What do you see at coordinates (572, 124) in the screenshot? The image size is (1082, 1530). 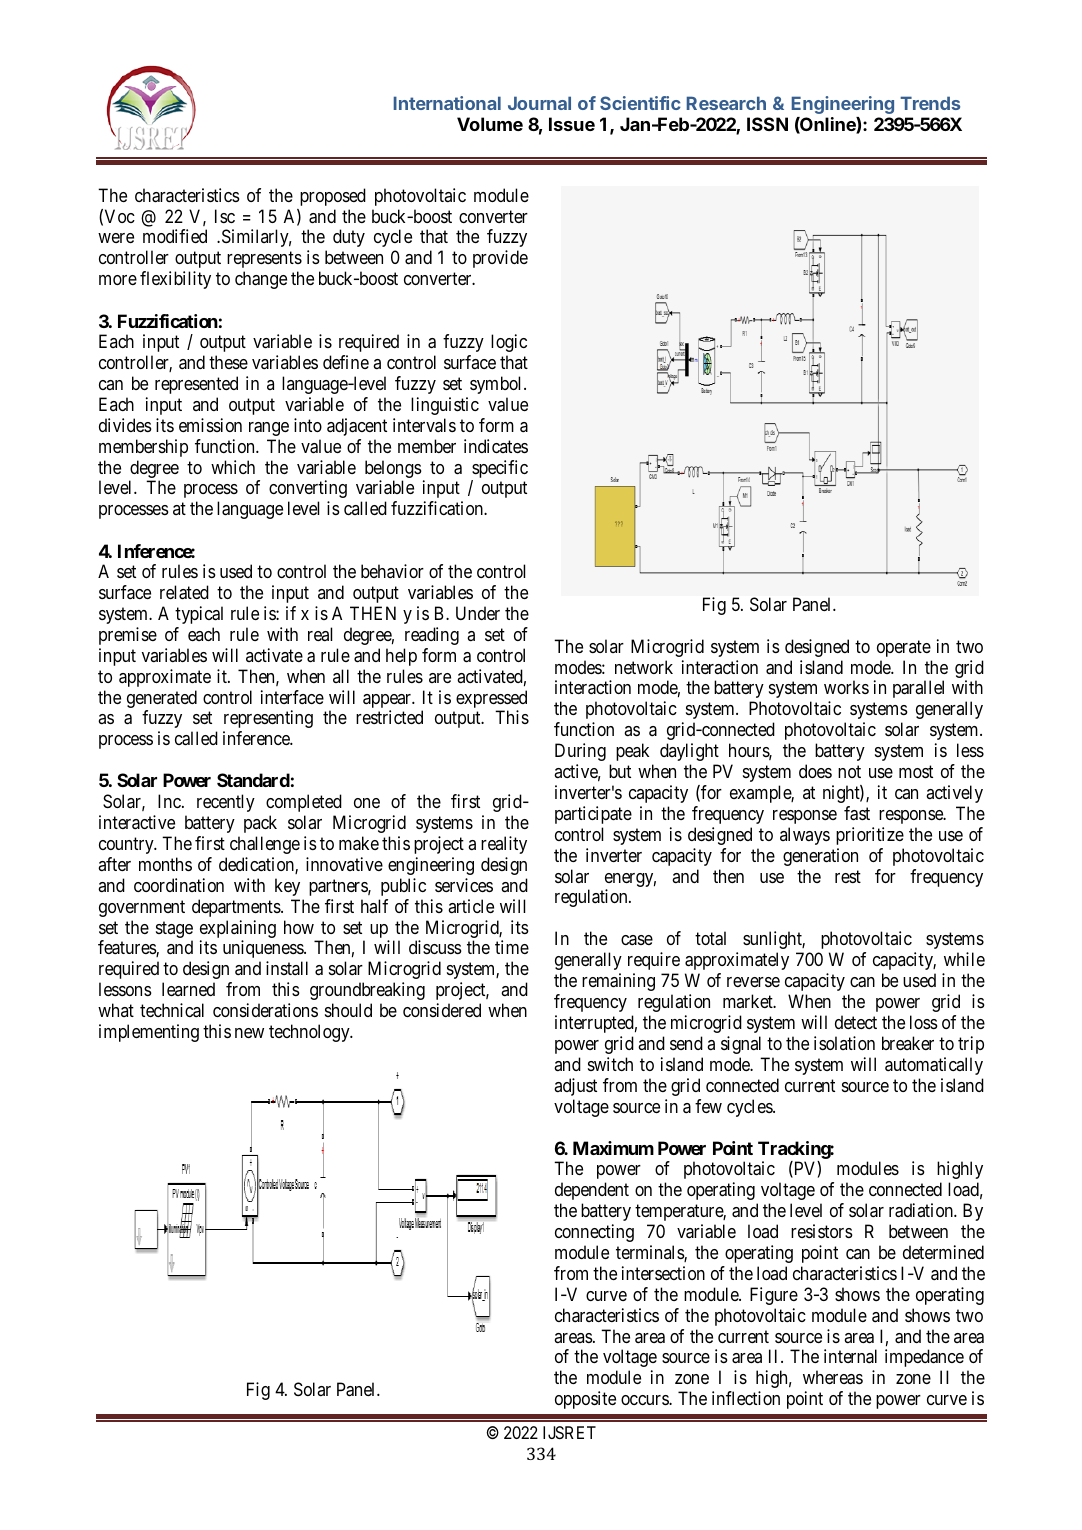 I see `Issue` at bounding box center [572, 124].
